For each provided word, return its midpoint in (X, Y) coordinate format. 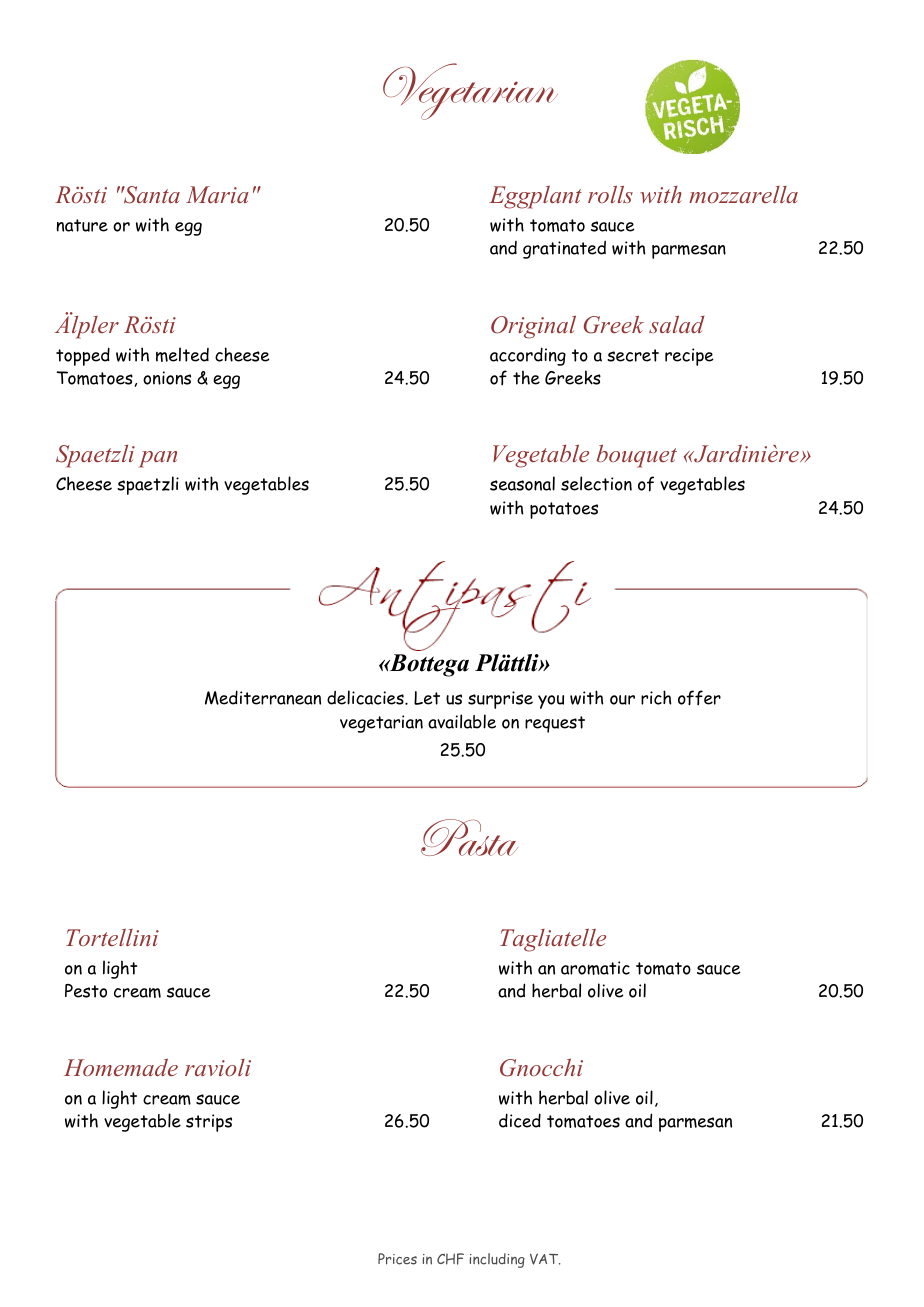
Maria (217, 194)
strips (209, 1123)
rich (656, 697)
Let (427, 698)
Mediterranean (263, 697)
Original (533, 327)
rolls (610, 194)
